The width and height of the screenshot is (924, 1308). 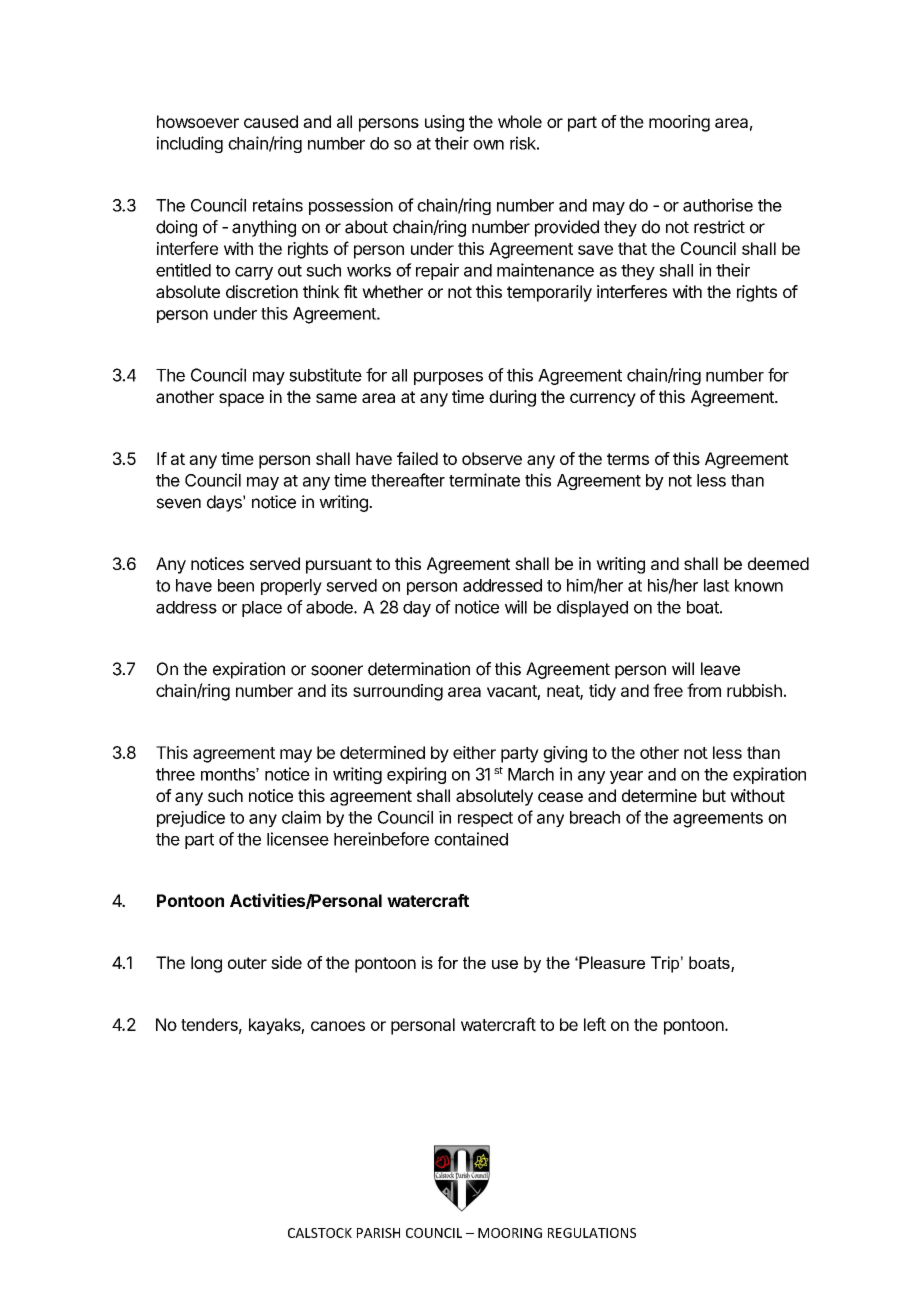 I want to click on authorise, so click(x=718, y=205).
